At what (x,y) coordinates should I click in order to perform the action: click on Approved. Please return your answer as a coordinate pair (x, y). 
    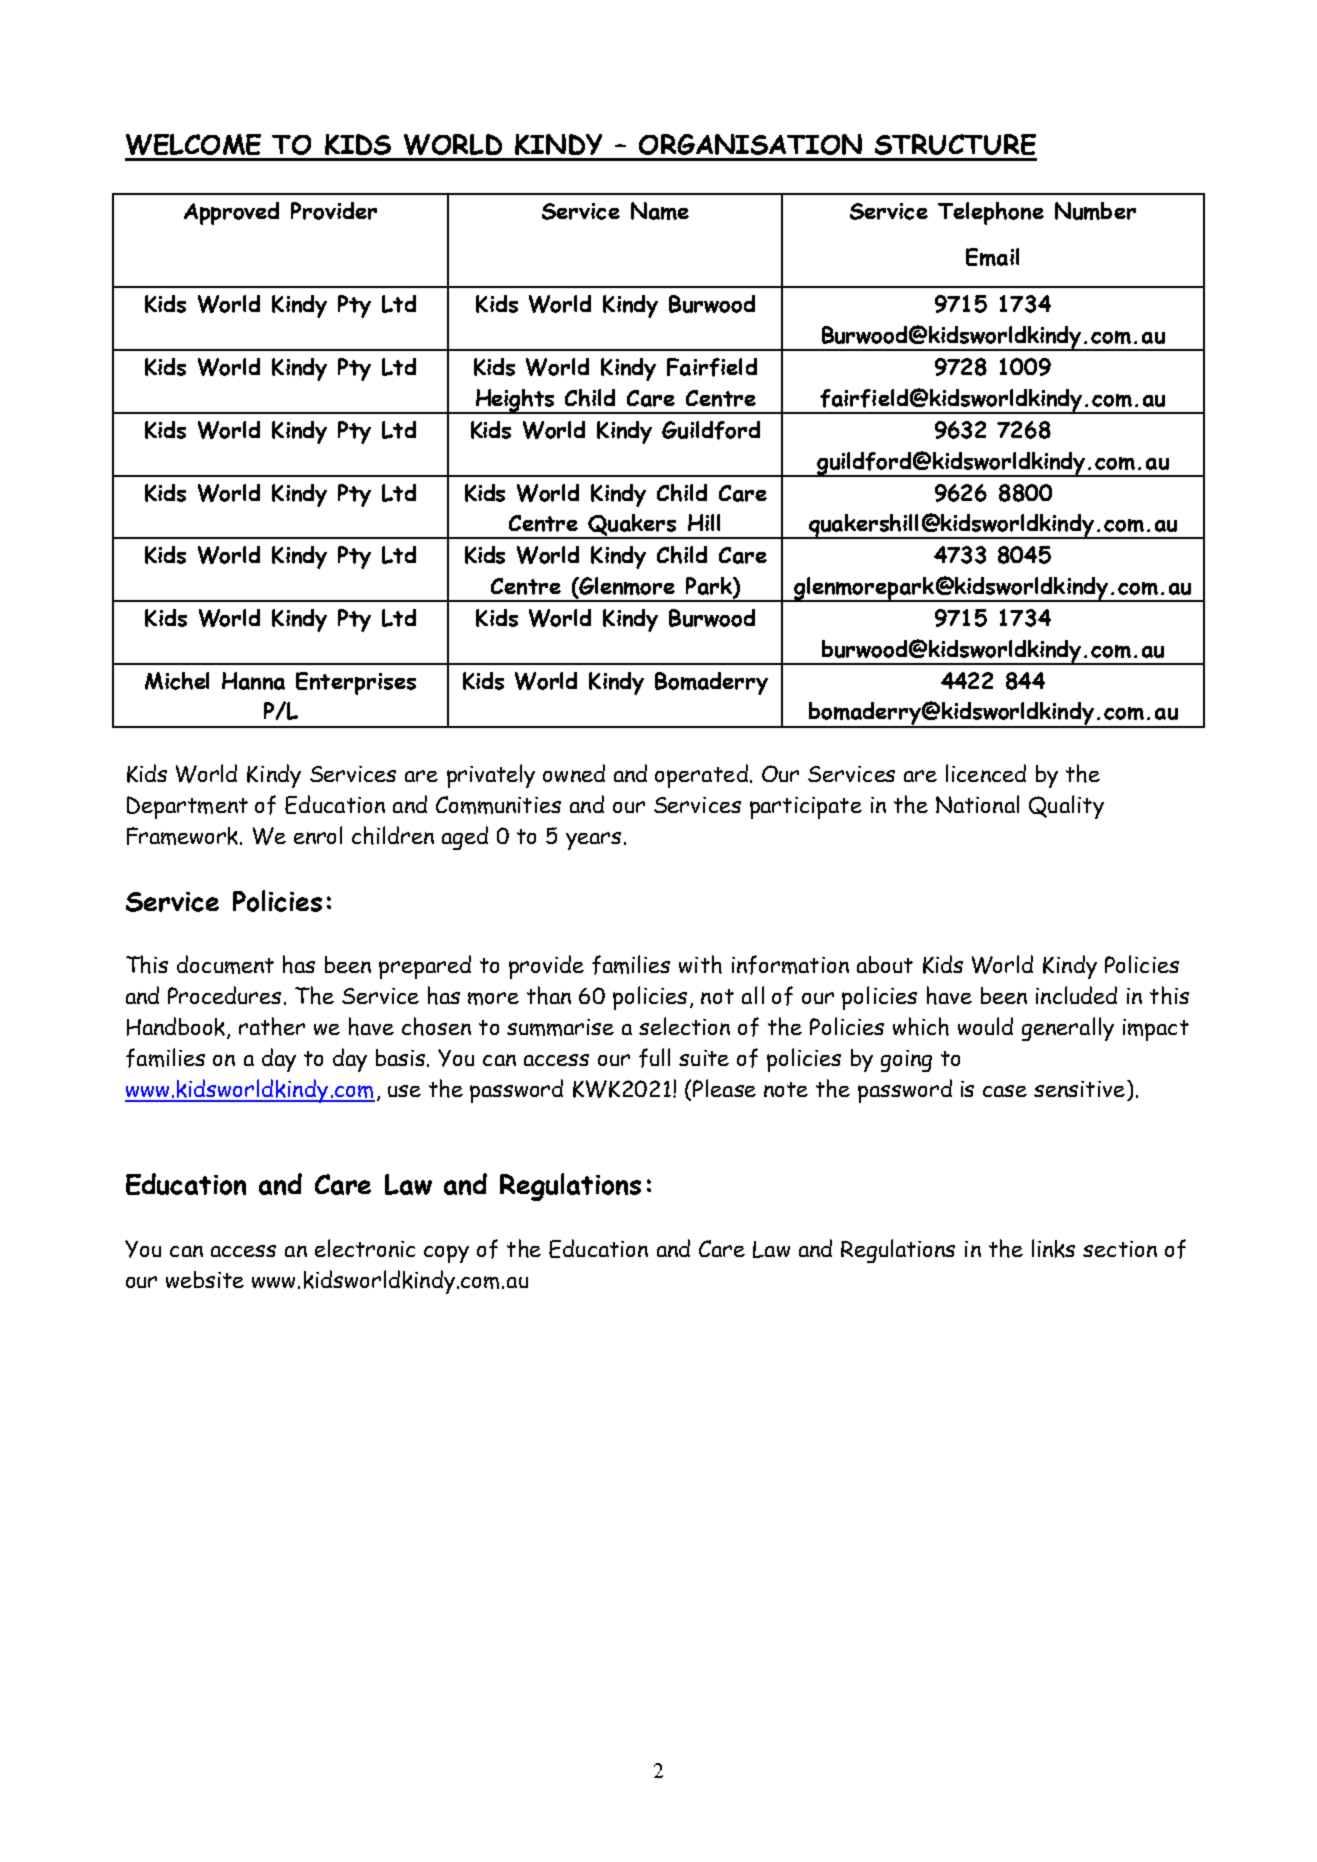
    Looking at the image, I should click on (231, 213).
